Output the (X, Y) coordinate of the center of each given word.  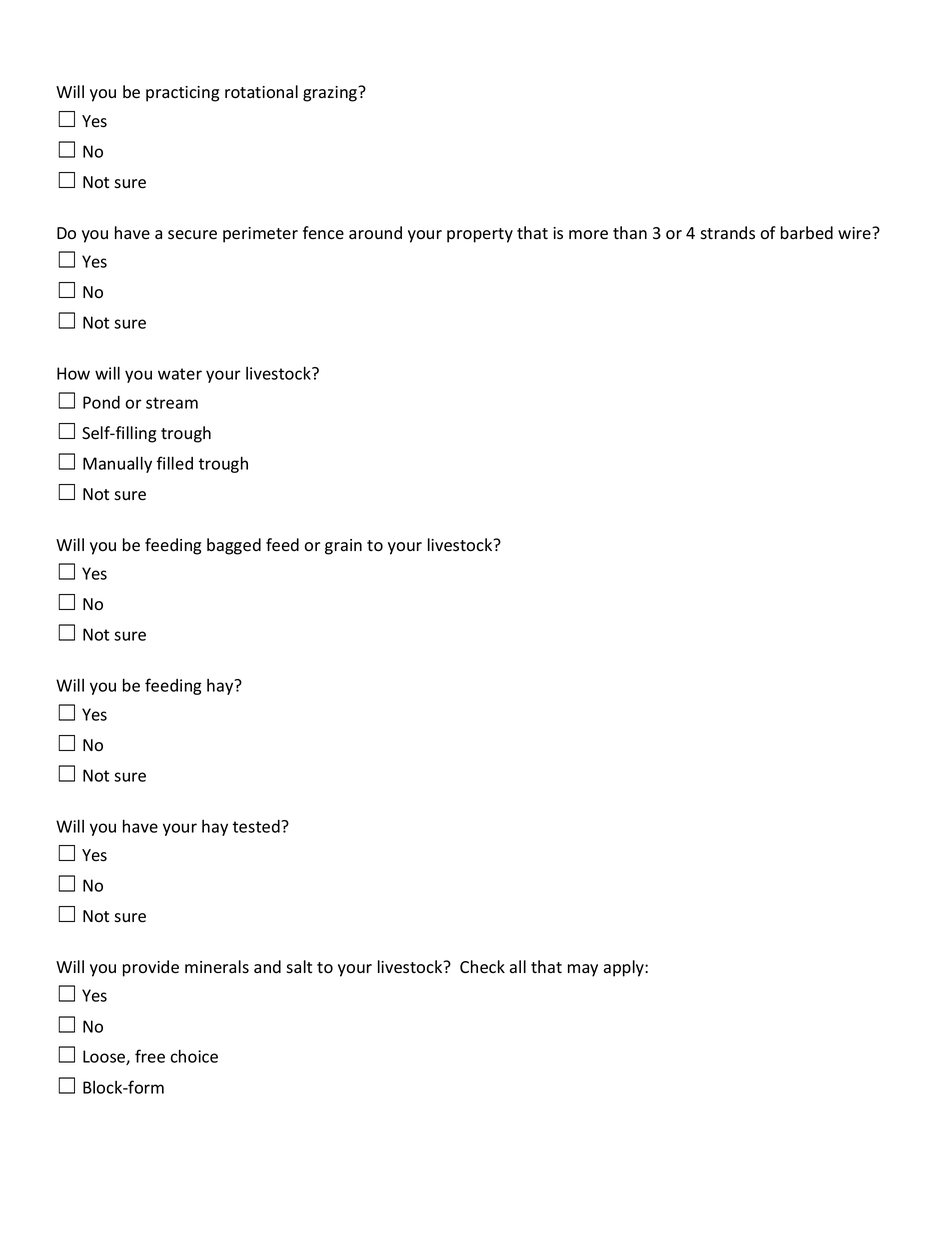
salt (299, 967)
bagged (234, 546)
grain (343, 547)
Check (482, 967)
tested (257, 826)
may (583, 970)
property (480, 235)
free (150, 1056)
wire (855, 233)
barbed (807, 233)
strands (727, 233)
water (180, 374)
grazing (331, 94)
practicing (182, 94)
